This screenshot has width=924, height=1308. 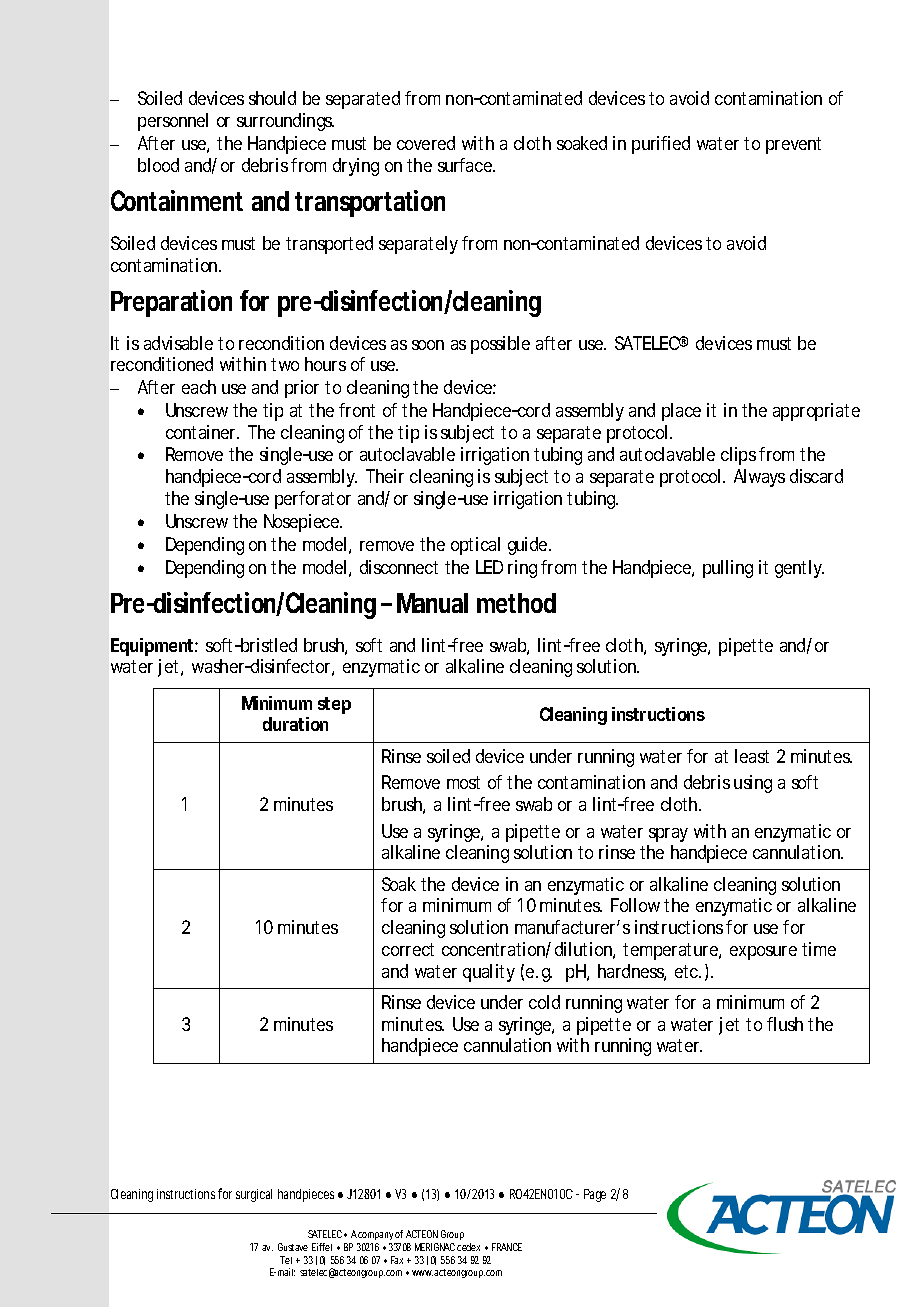 I want to click on optical, so click(x=475, y=546).
